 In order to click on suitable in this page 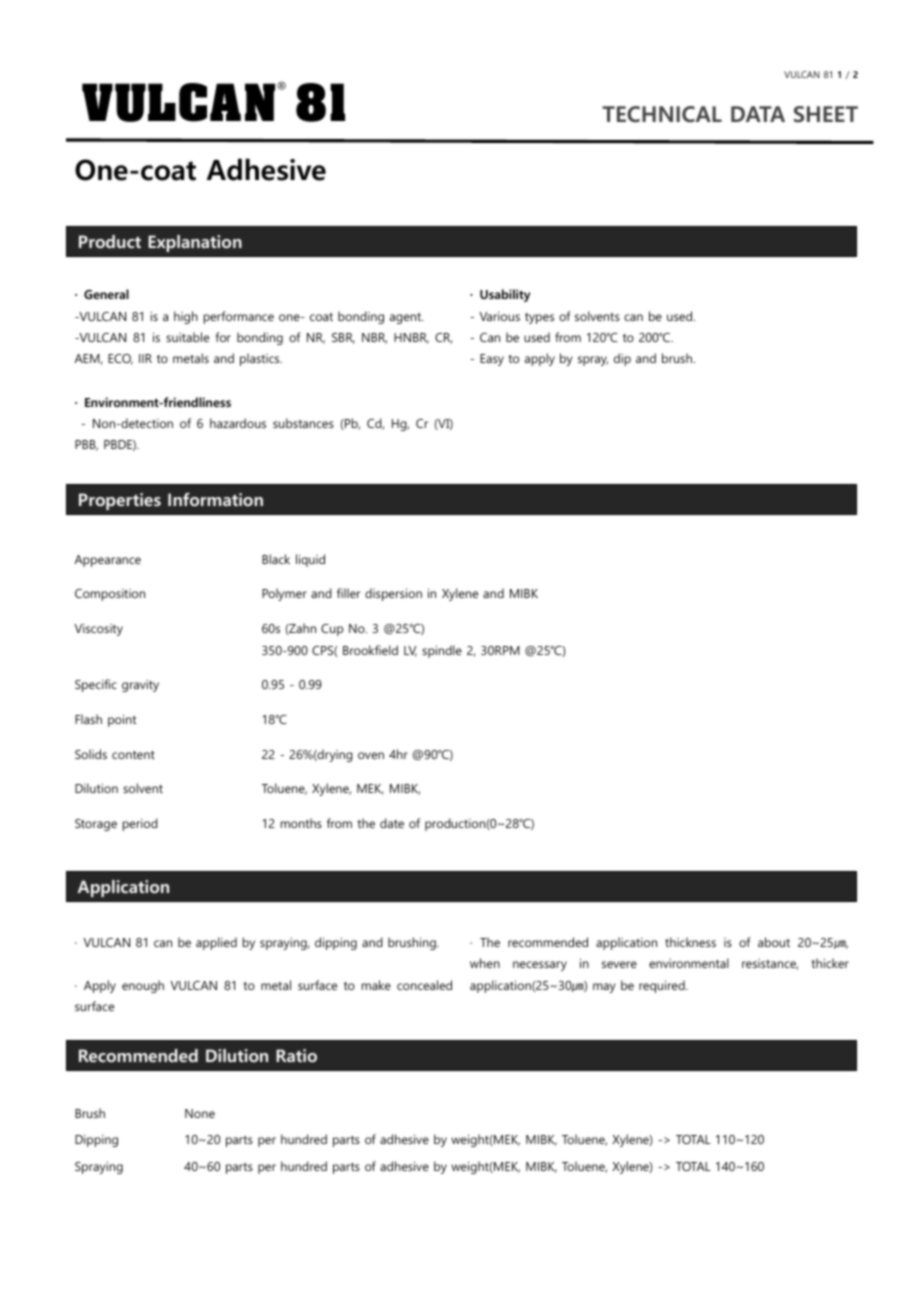, I will do `click(187, 337)`.
